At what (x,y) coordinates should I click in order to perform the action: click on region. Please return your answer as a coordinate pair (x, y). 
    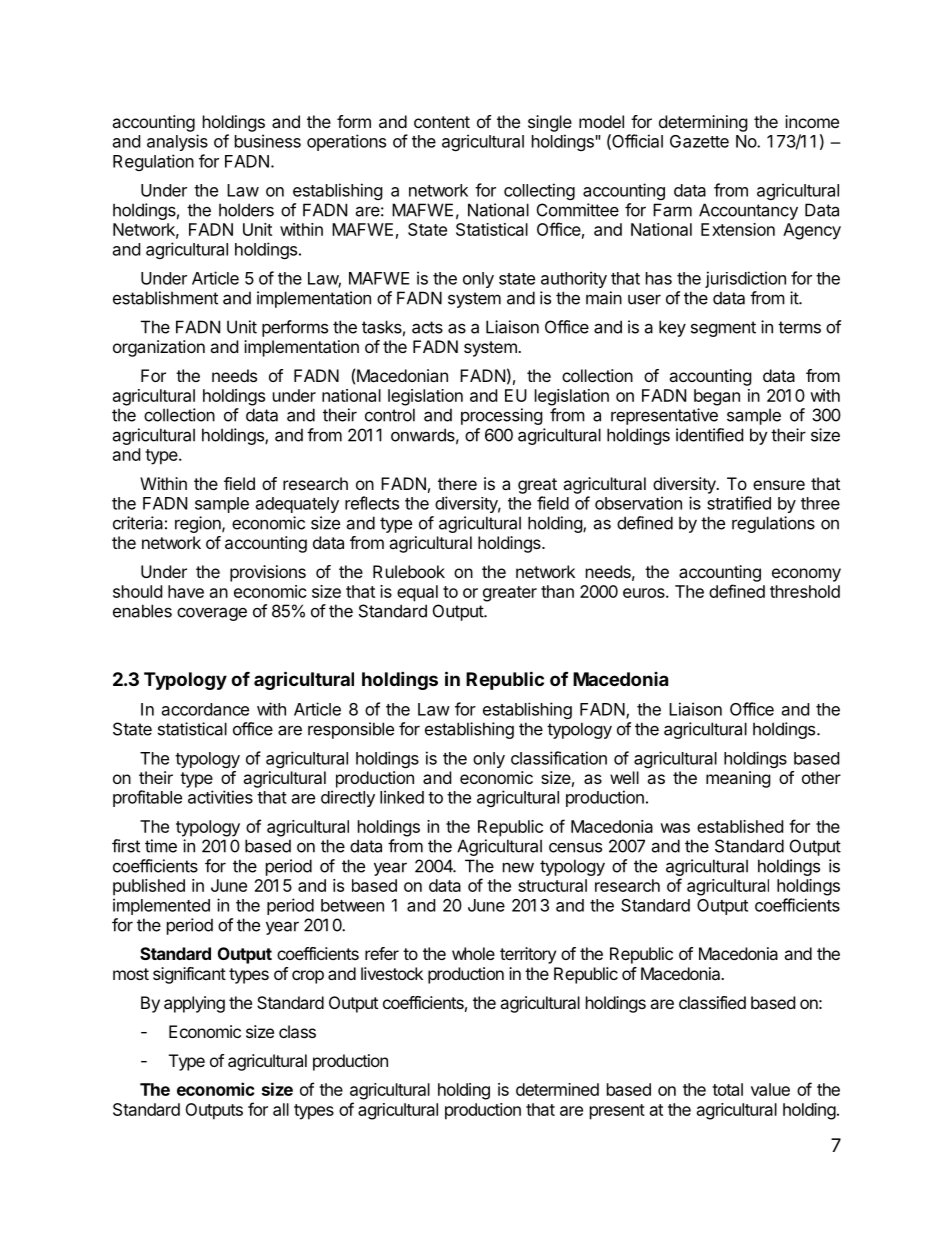
    Looking at the image, I should click on (199, 524).
